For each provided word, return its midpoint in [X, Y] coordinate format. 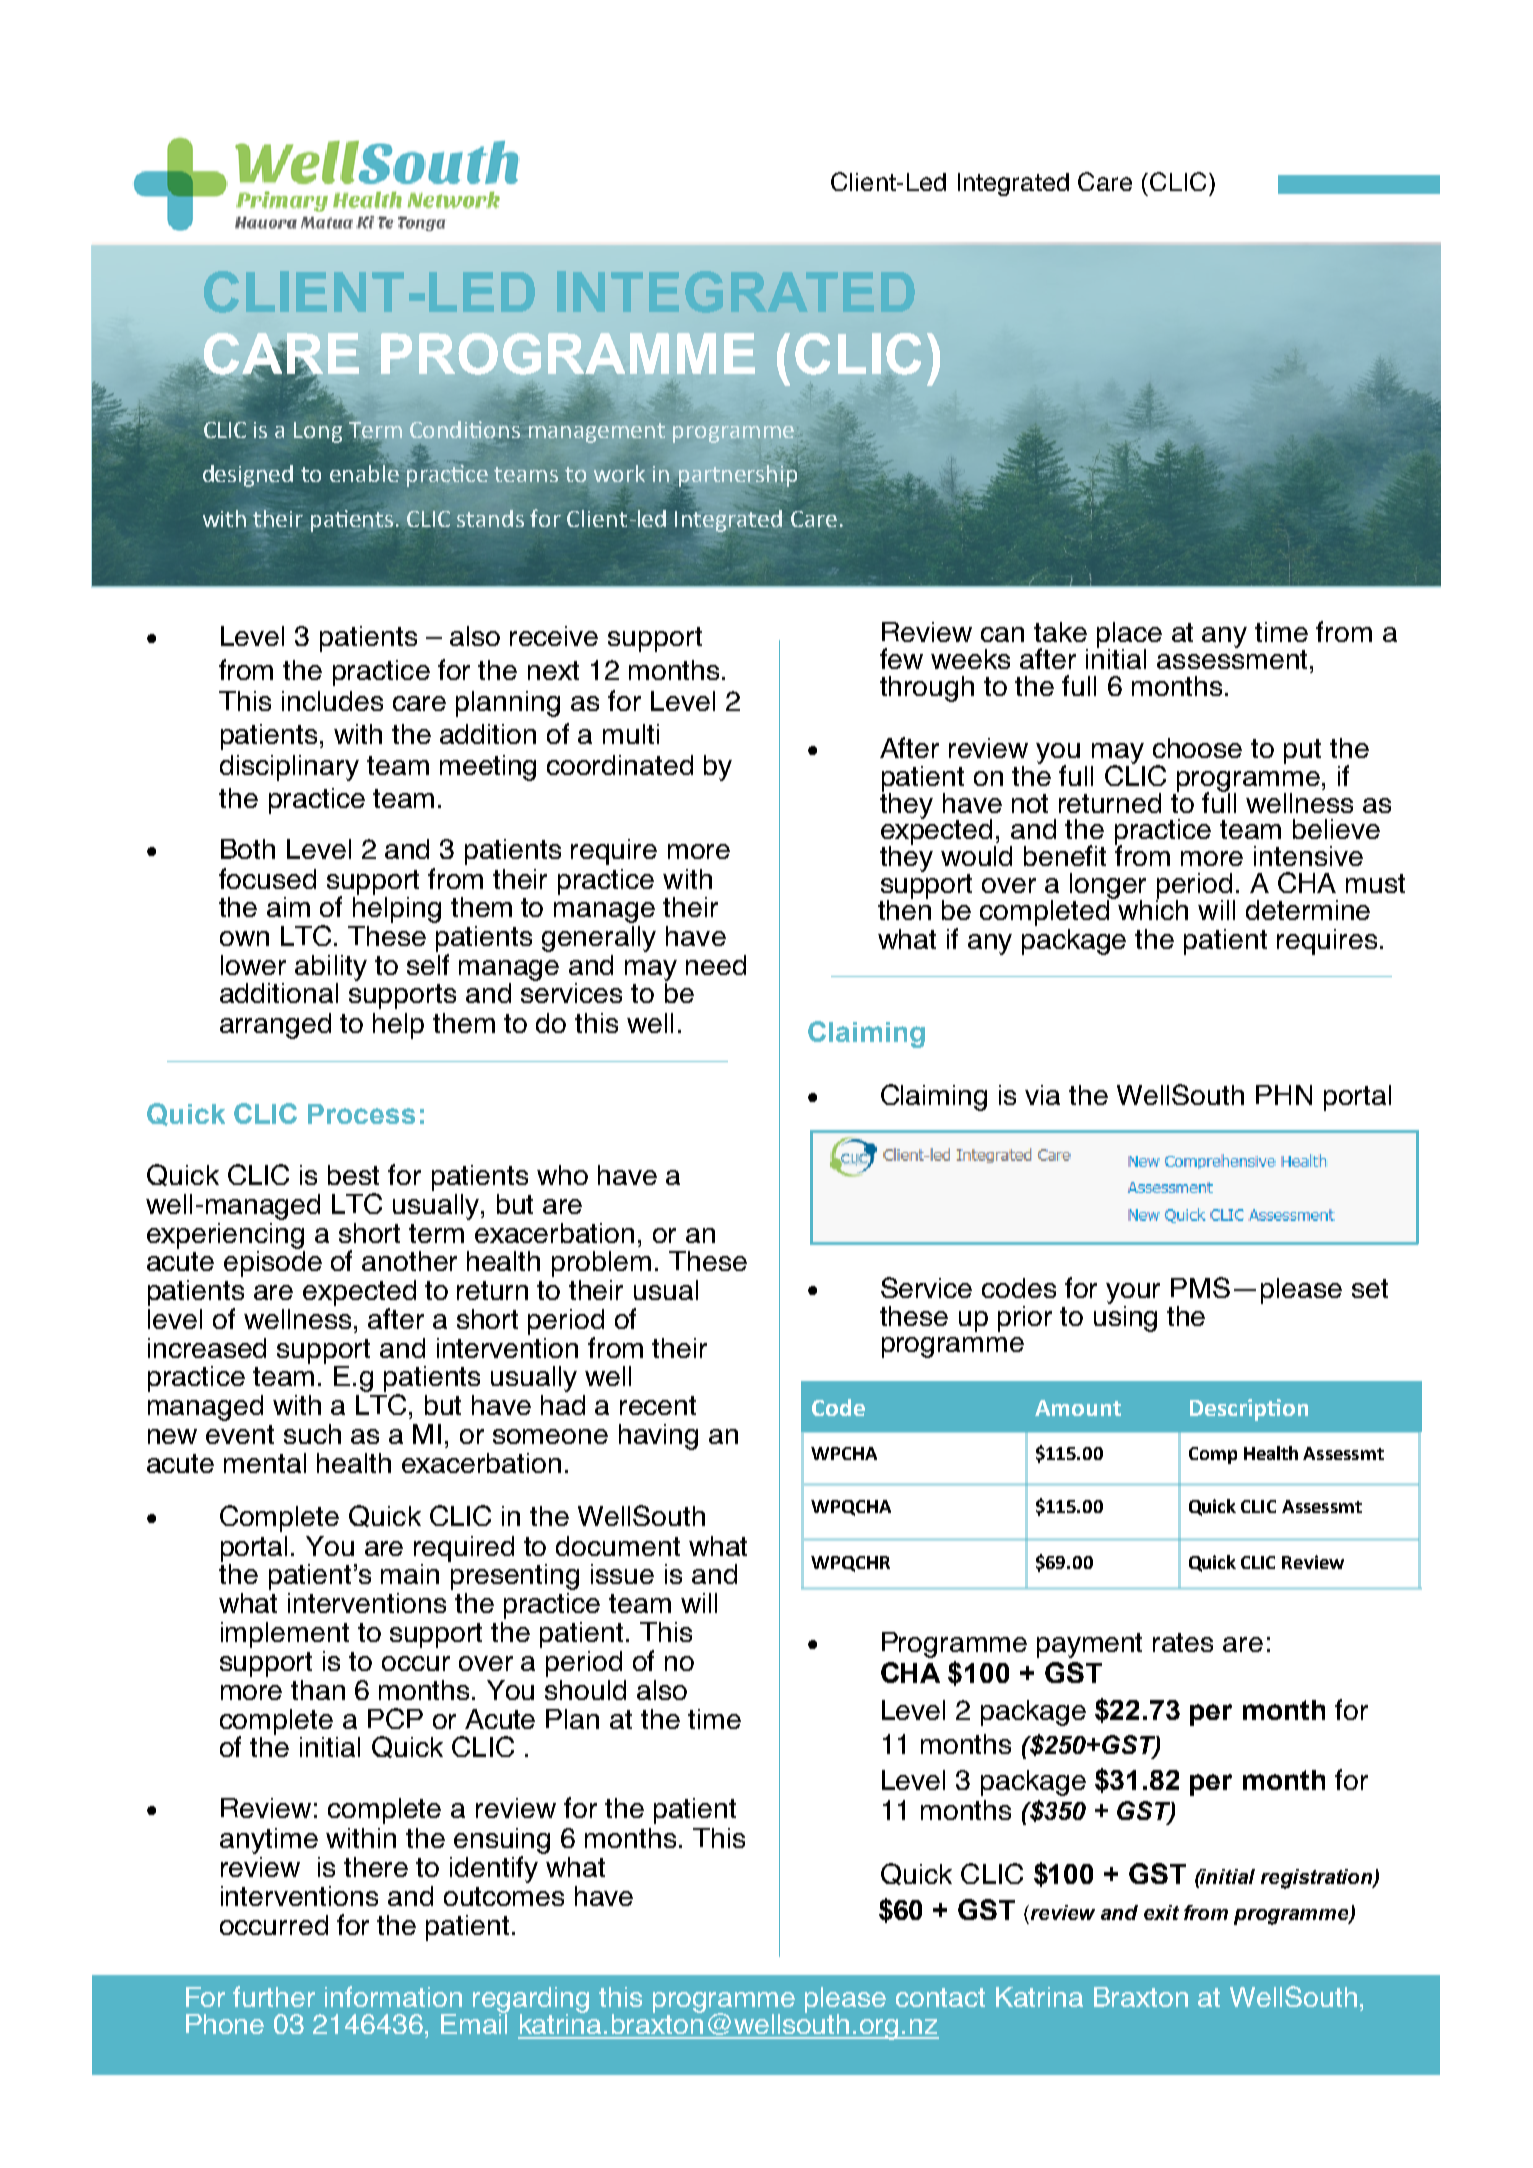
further [274, 1996]
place [1129, 636]
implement [285, 1635]
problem [601, 1264]
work [619, 473]
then [904, 908]
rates [1183, 1642]
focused [267, 878]
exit [1161, 1912]
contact [940, 1997]
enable [366, 472]
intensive [1308, 856]
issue [622, 1574]
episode [273, 1262]
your [1133, 1293]
